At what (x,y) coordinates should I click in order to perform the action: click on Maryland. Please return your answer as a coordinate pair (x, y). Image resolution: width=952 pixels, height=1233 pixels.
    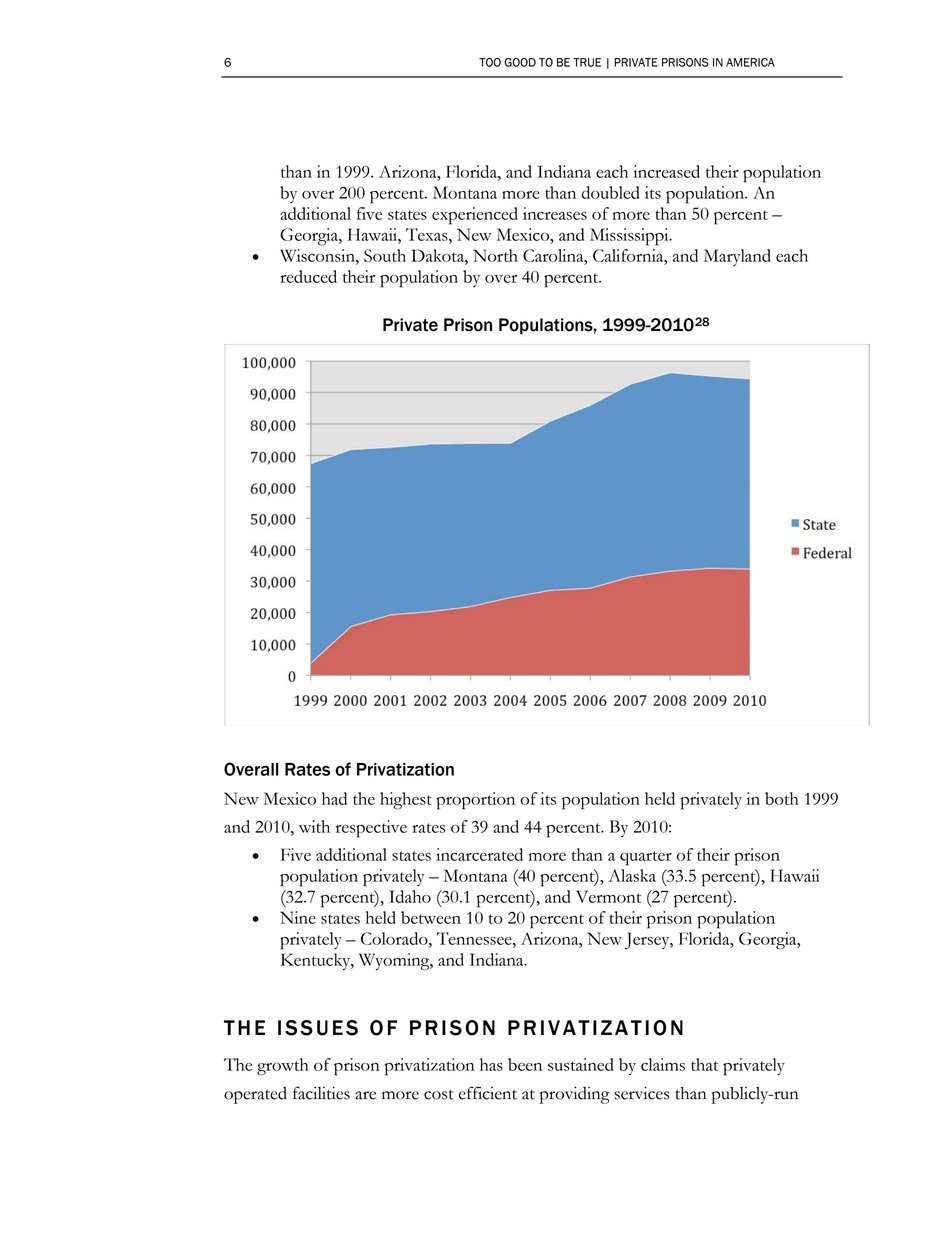
    Looking at the image, I should click on (737, 257).
